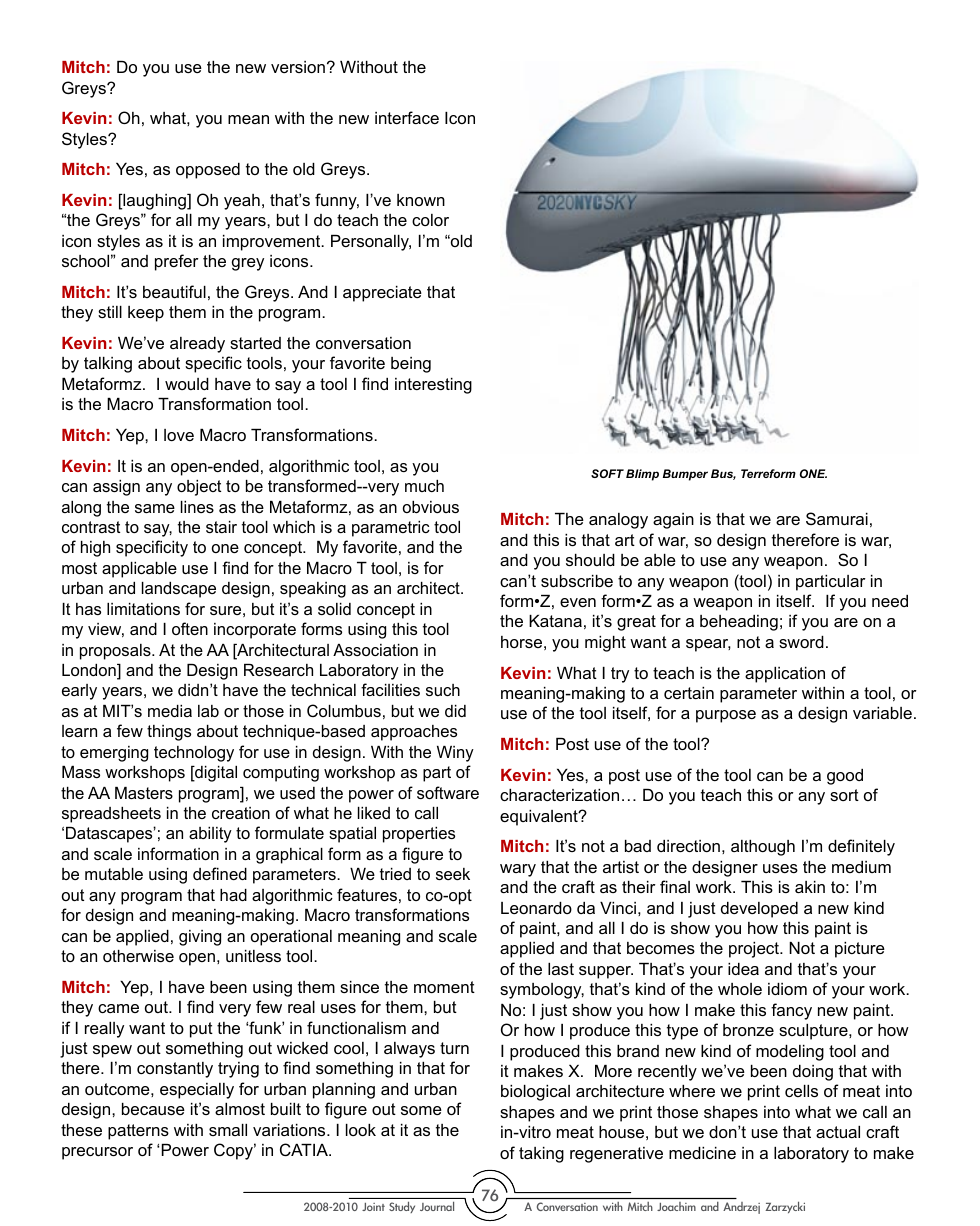 The height and width of the document is (1226, 980). I want to click on Katana, so click(555, 621).
